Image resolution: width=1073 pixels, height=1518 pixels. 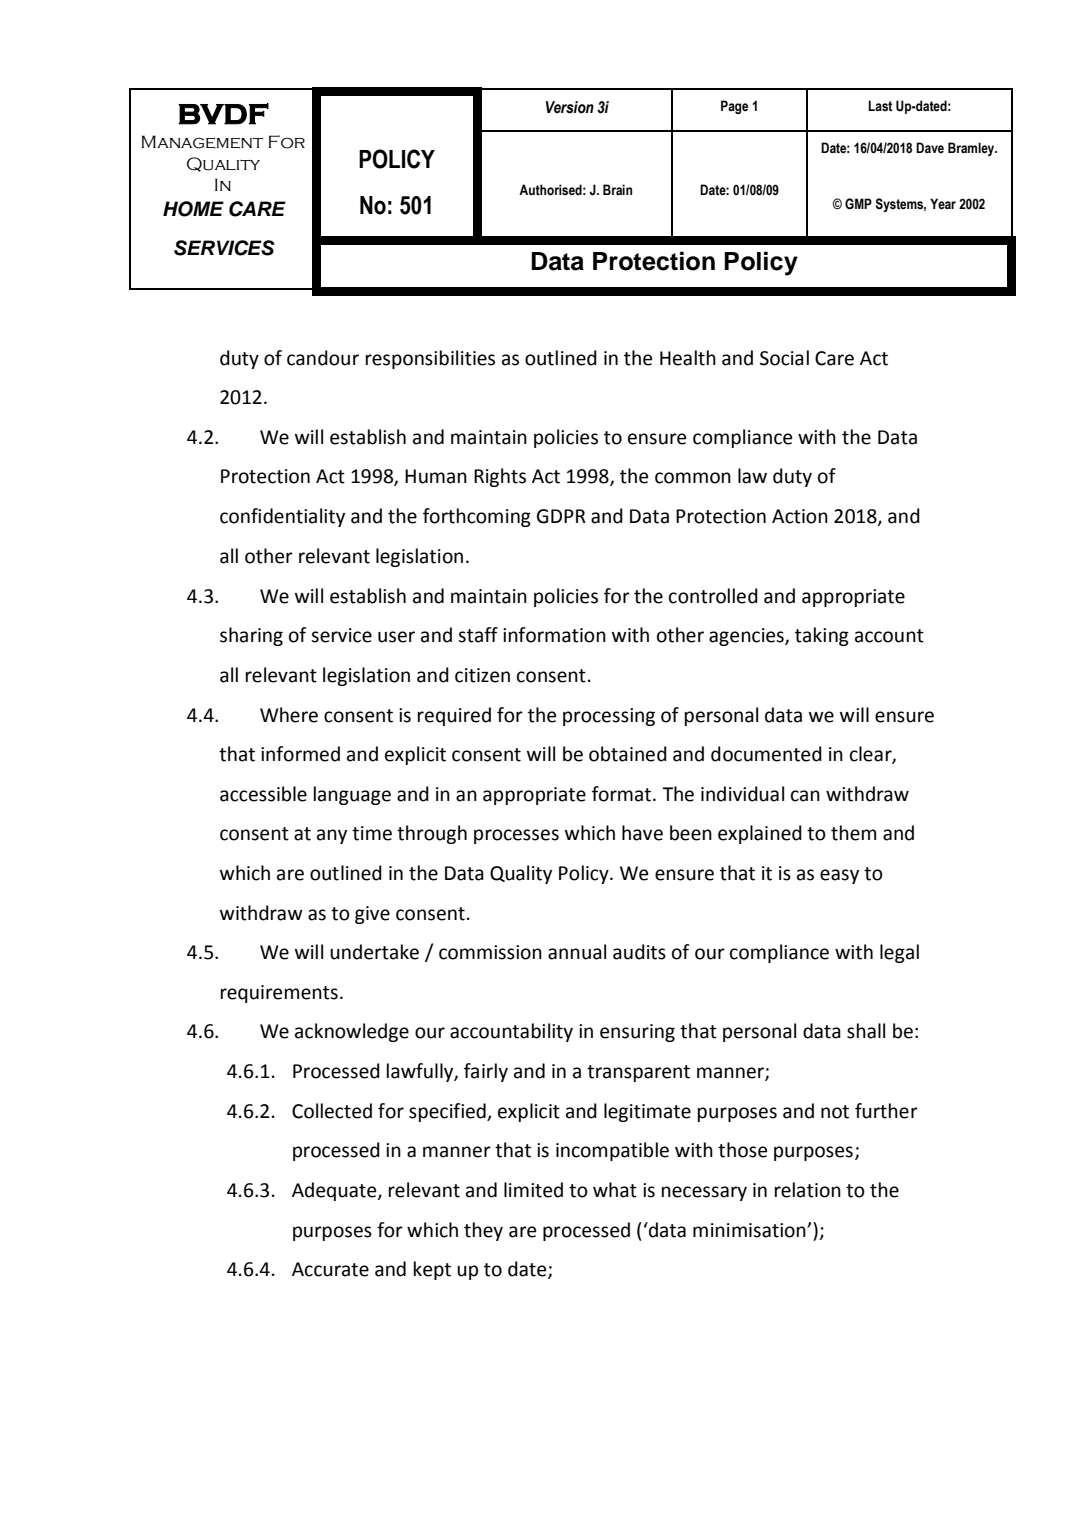 I want to click on Accurate, so click(x=330, y=1269).
